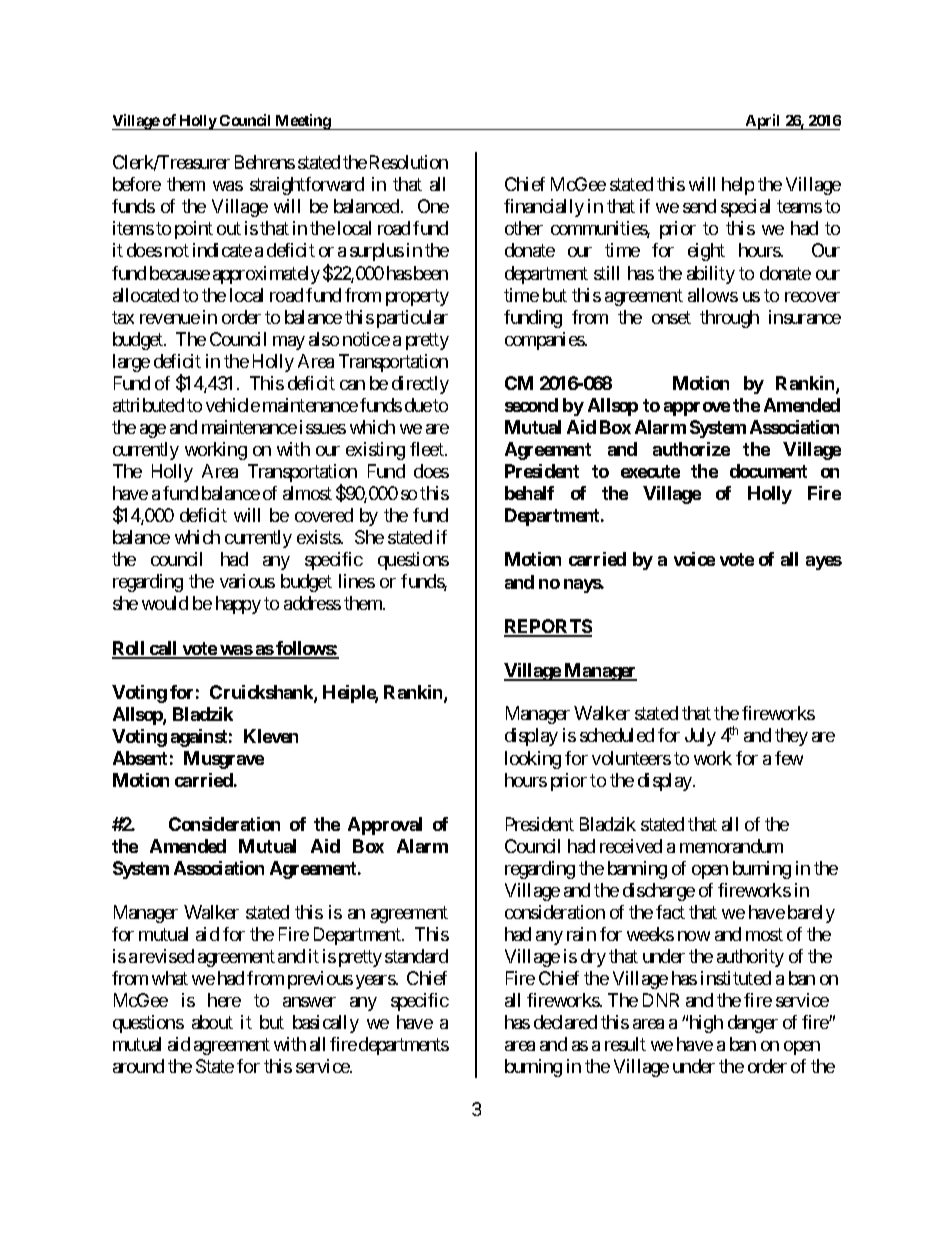 The width and height of the screenshot is (952, 1233). What do you see at coordinates (385, 826) in the screenshot?
I see `Approval` at bounding box center [385, 826].
